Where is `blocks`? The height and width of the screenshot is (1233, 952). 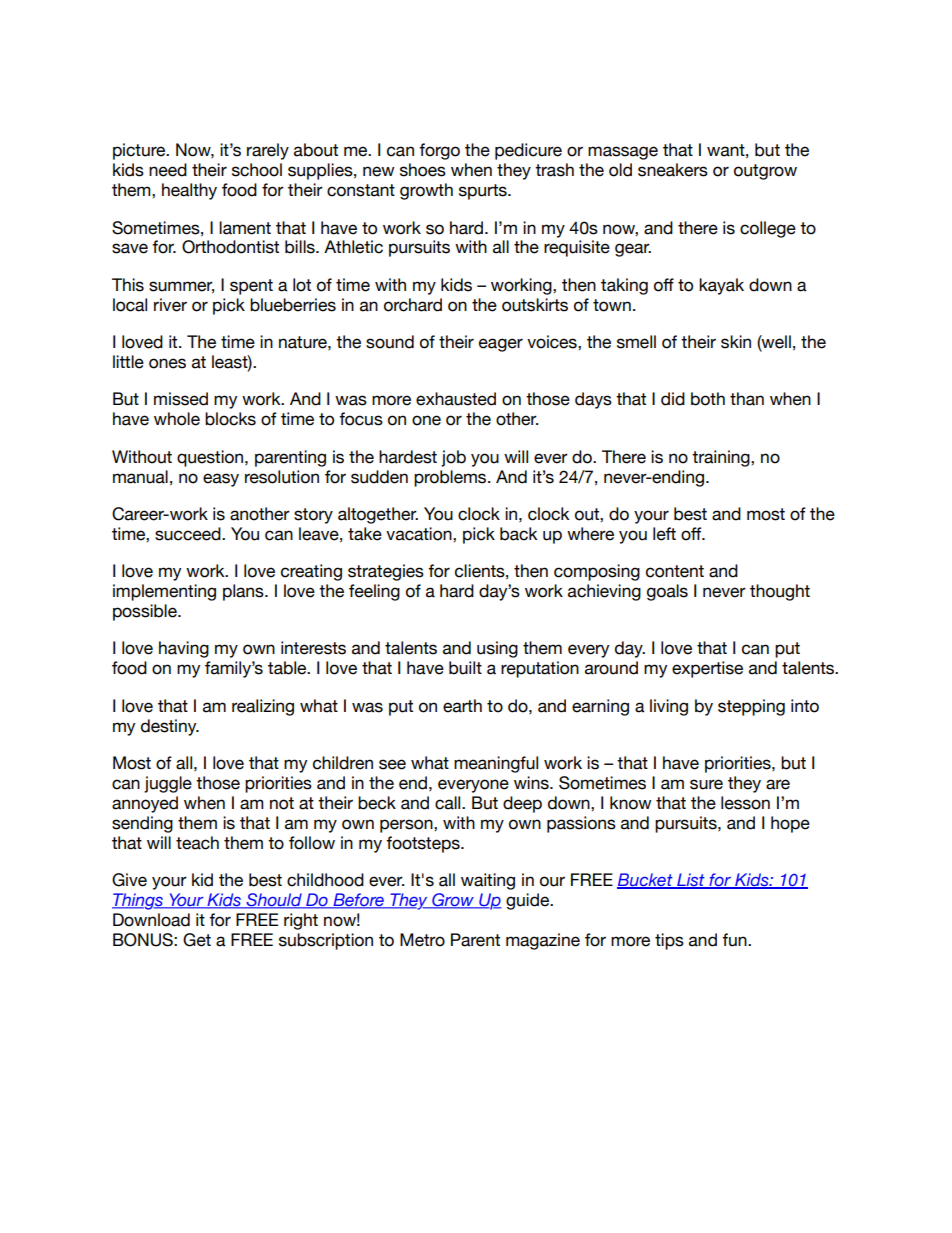 blocks is located at coordinates (230, 419).
